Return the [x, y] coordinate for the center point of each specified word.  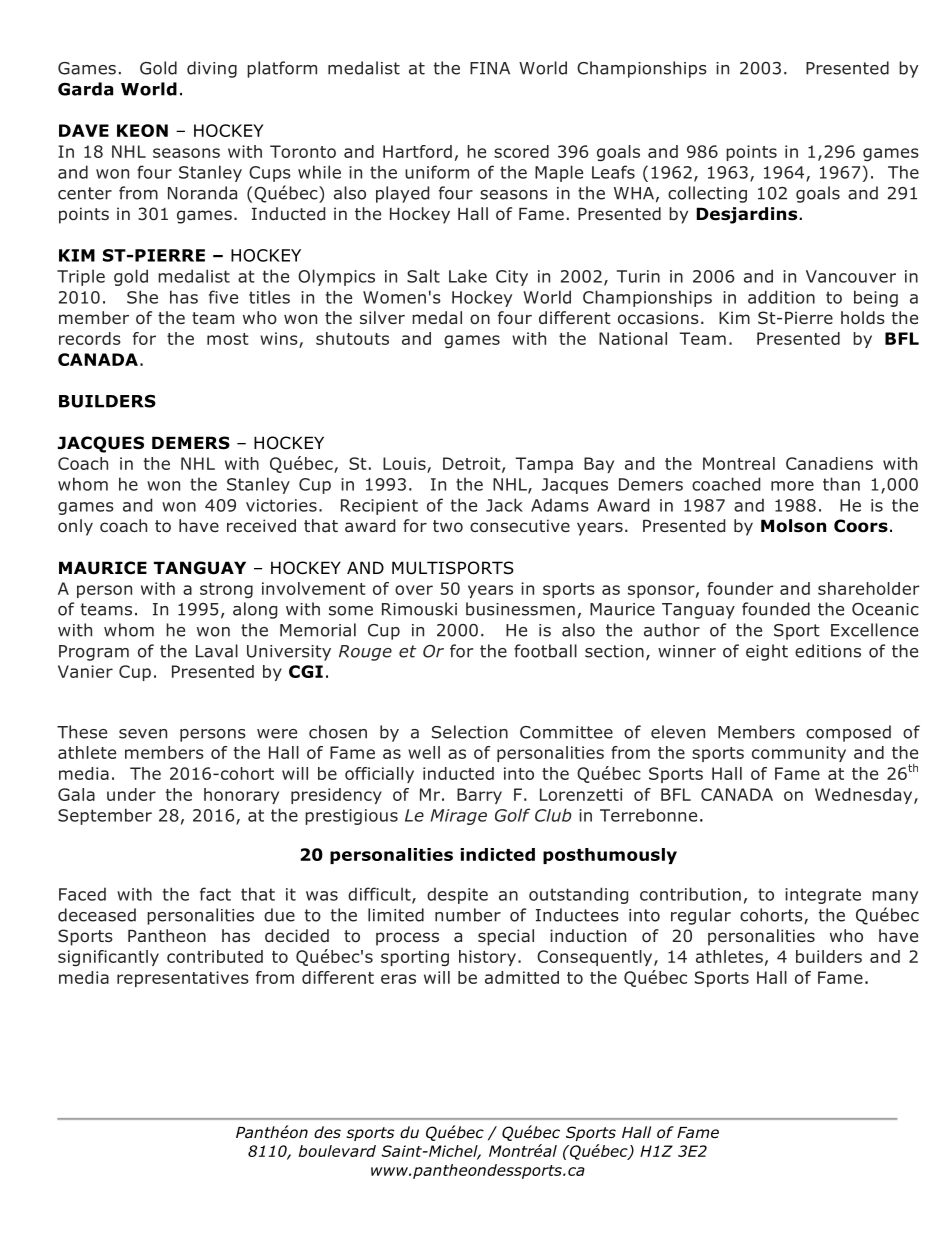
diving [212, 69]
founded [776, 609]
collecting [707, 194]
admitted [522, 977]
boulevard [337, 1151]
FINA [490, 68]
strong [226, 590]
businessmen [520, 609]
